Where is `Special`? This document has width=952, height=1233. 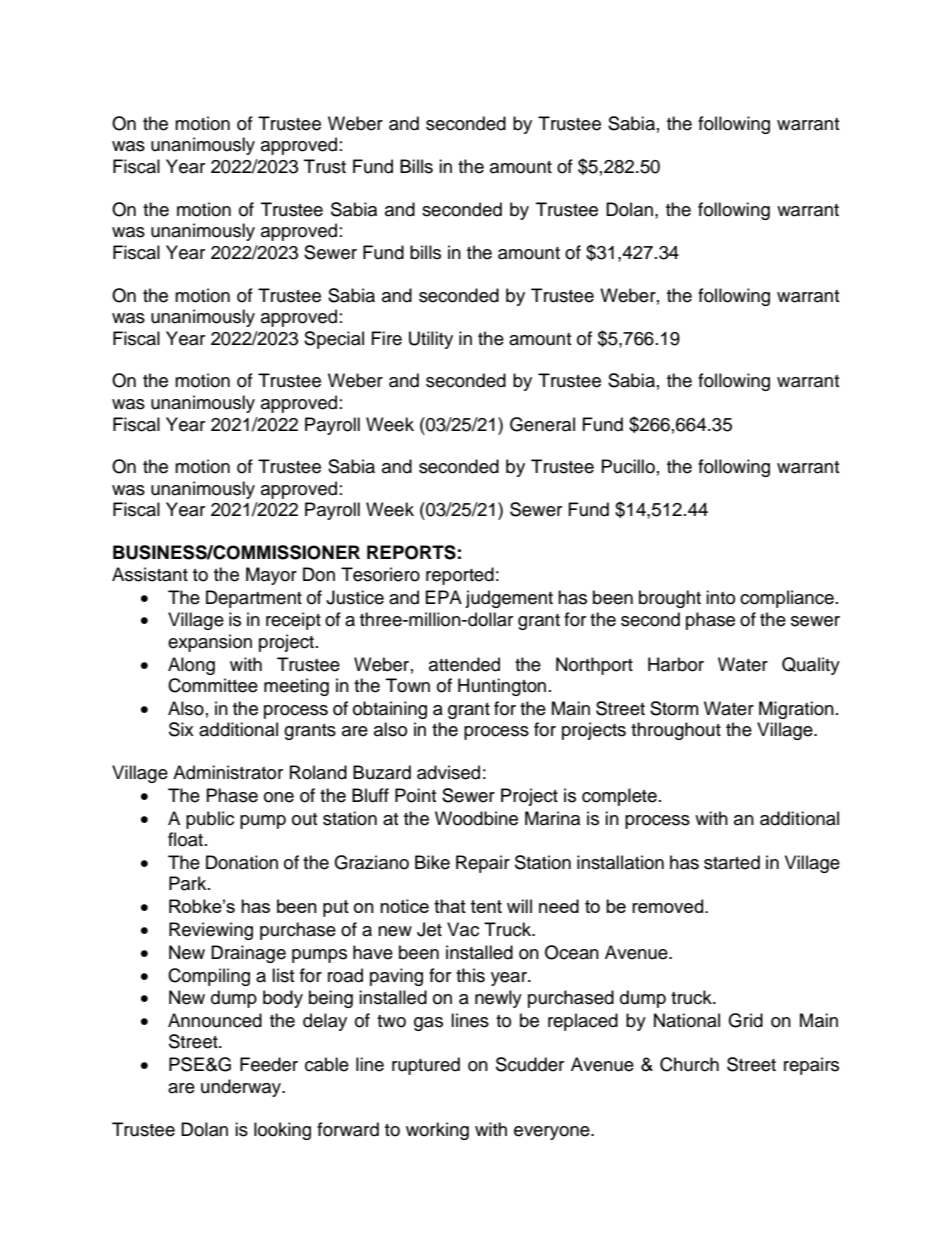
Special is located at coordinates (334, 340).
